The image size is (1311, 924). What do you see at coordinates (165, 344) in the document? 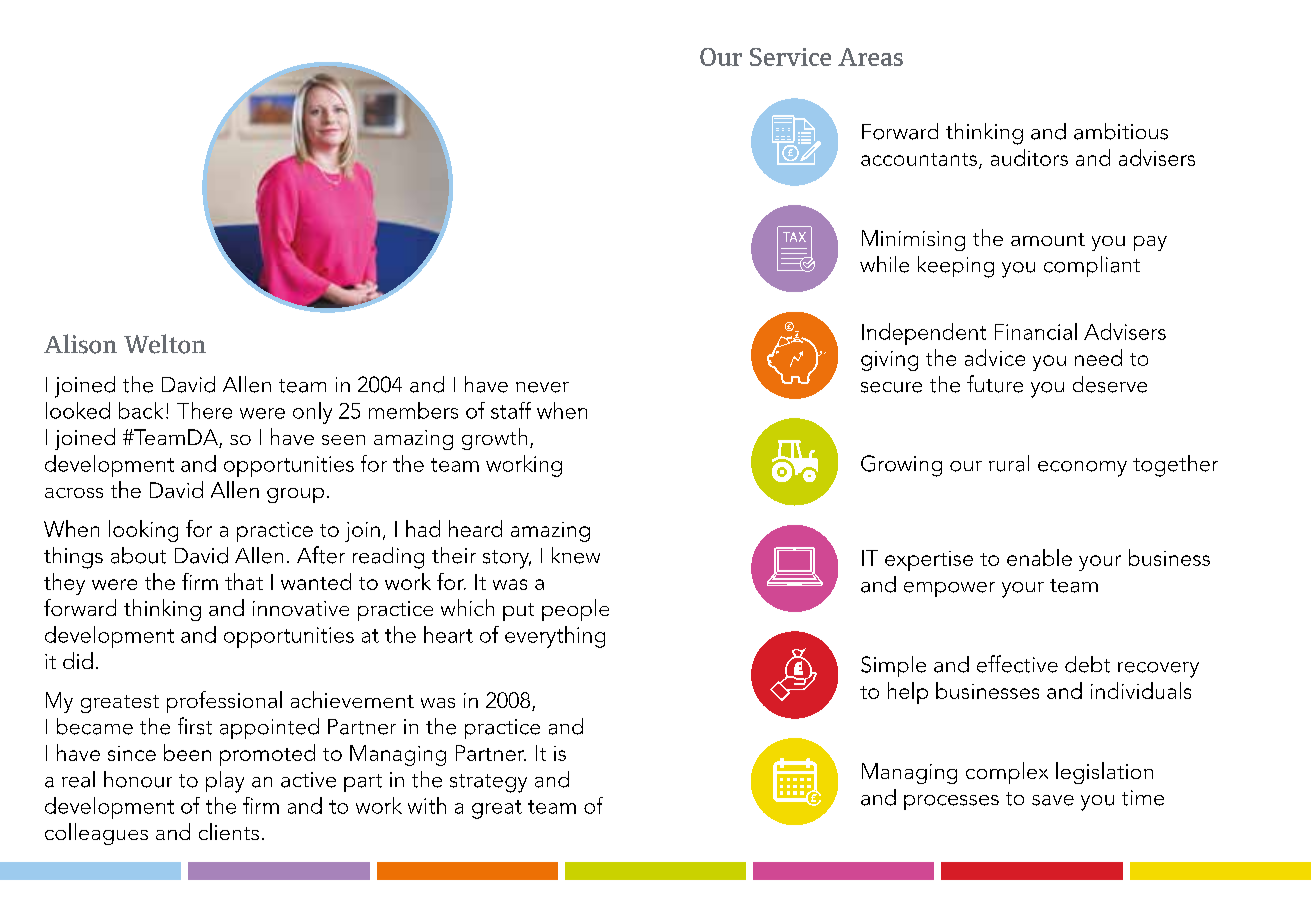
I see `Welton` at bounding box center [165, 344].
